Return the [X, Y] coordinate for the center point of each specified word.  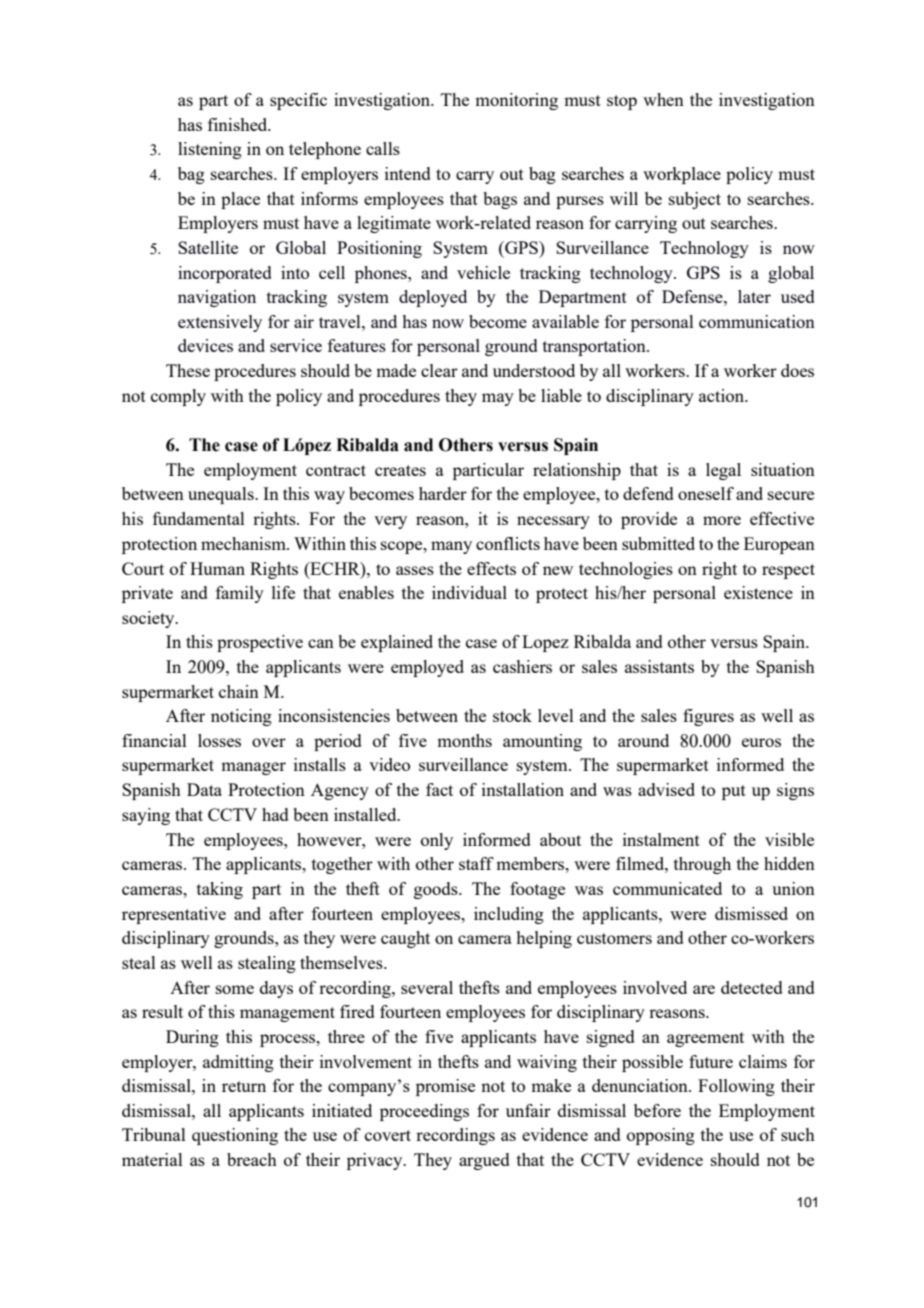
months [464, 740]
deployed [433, 298]
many [451, 547]
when [663, 99]
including [509, 915]
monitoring [516, 101]
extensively [220, 323]
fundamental [199, 518]
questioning [235, 1136]
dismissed [751, 913]
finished [239, 124]
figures [708, 717]
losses [219, 740]
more [722, 520]
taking [220, 890]
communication [757, 321]
